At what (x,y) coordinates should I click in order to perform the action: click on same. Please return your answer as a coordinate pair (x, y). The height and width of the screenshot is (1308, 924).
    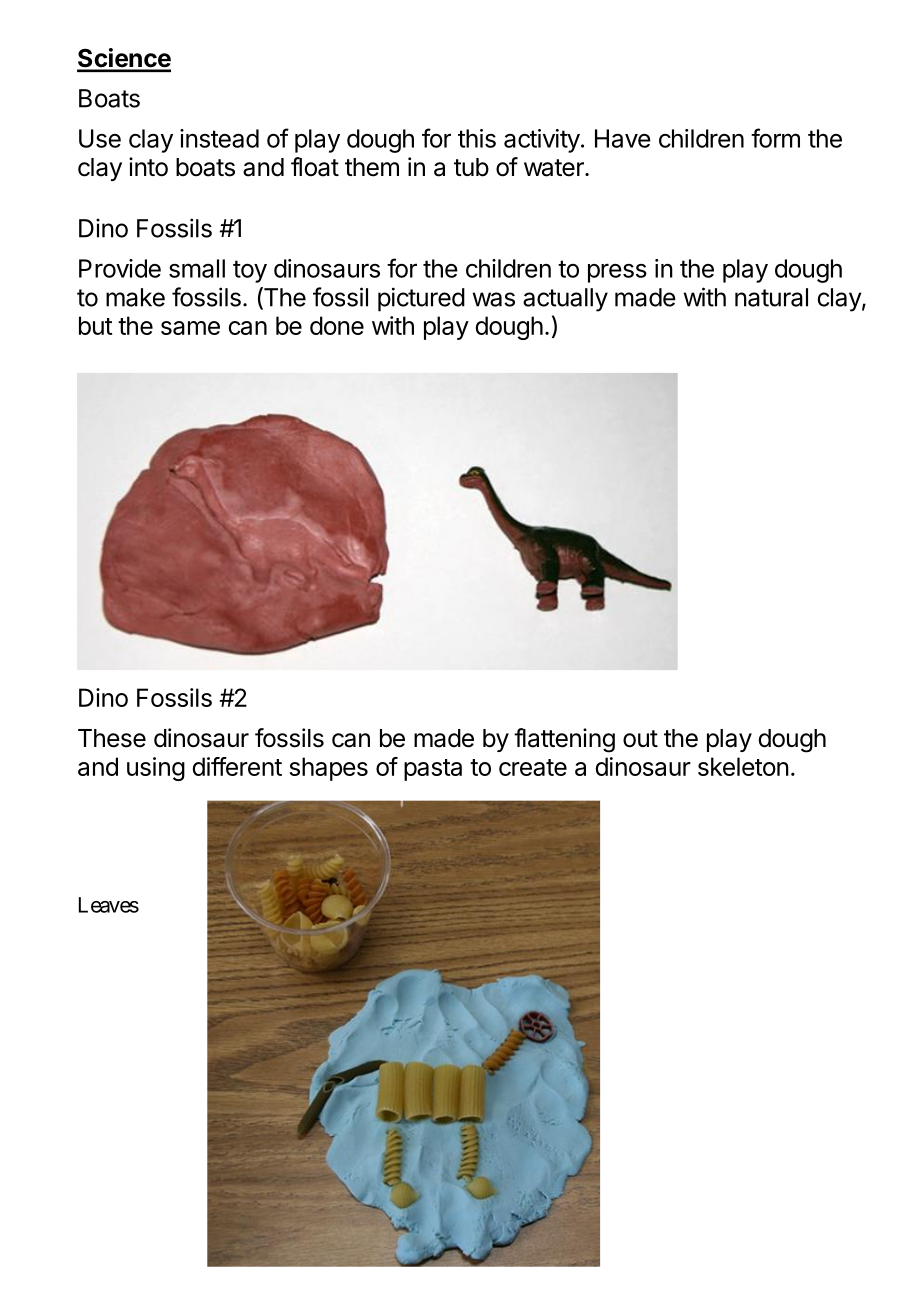
    Looking at the image, I should click on (190, 328).
